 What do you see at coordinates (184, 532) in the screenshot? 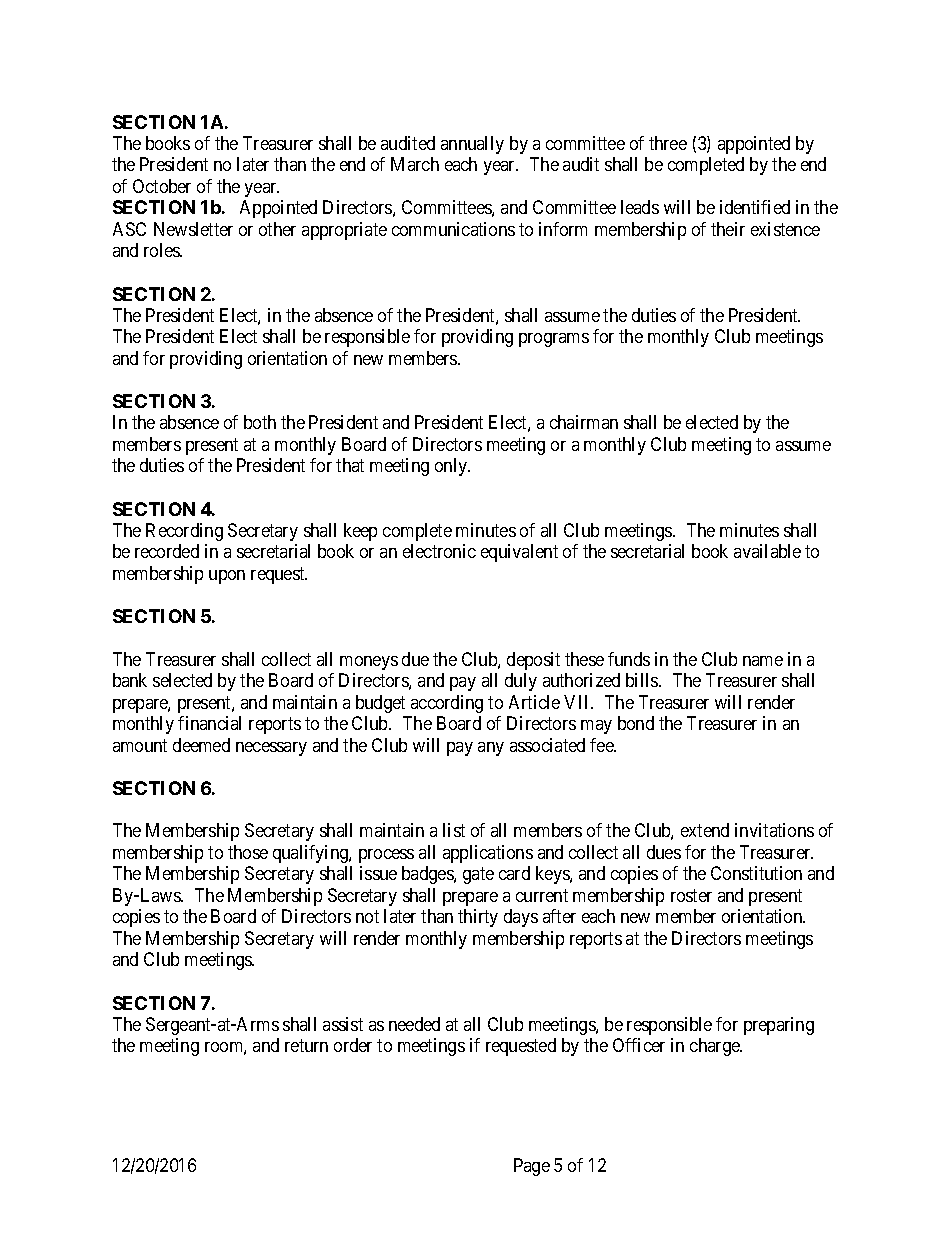
I see `Recording` at bounding box center [184, 532].
